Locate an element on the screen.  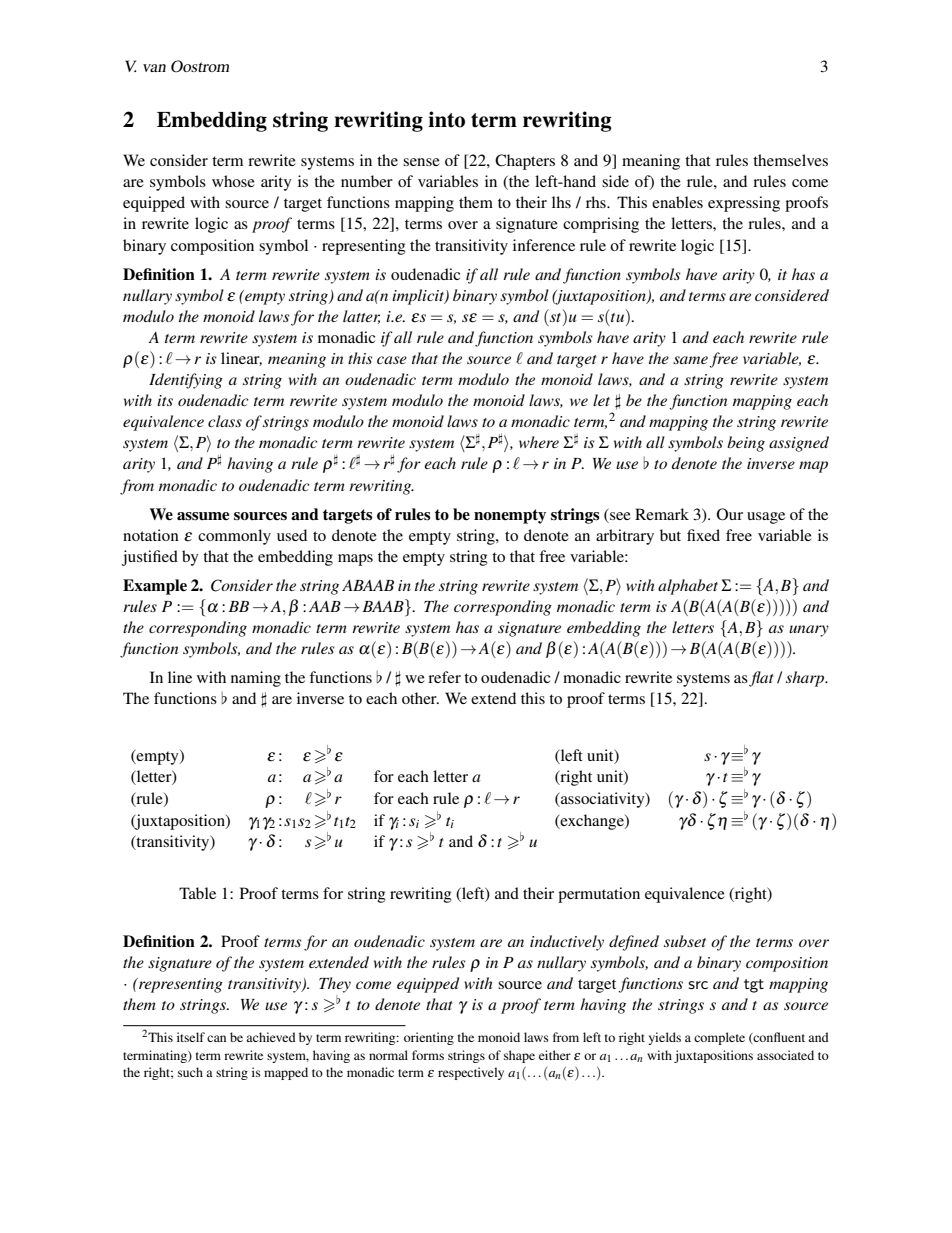
class is located at coordinates (225, 421).
